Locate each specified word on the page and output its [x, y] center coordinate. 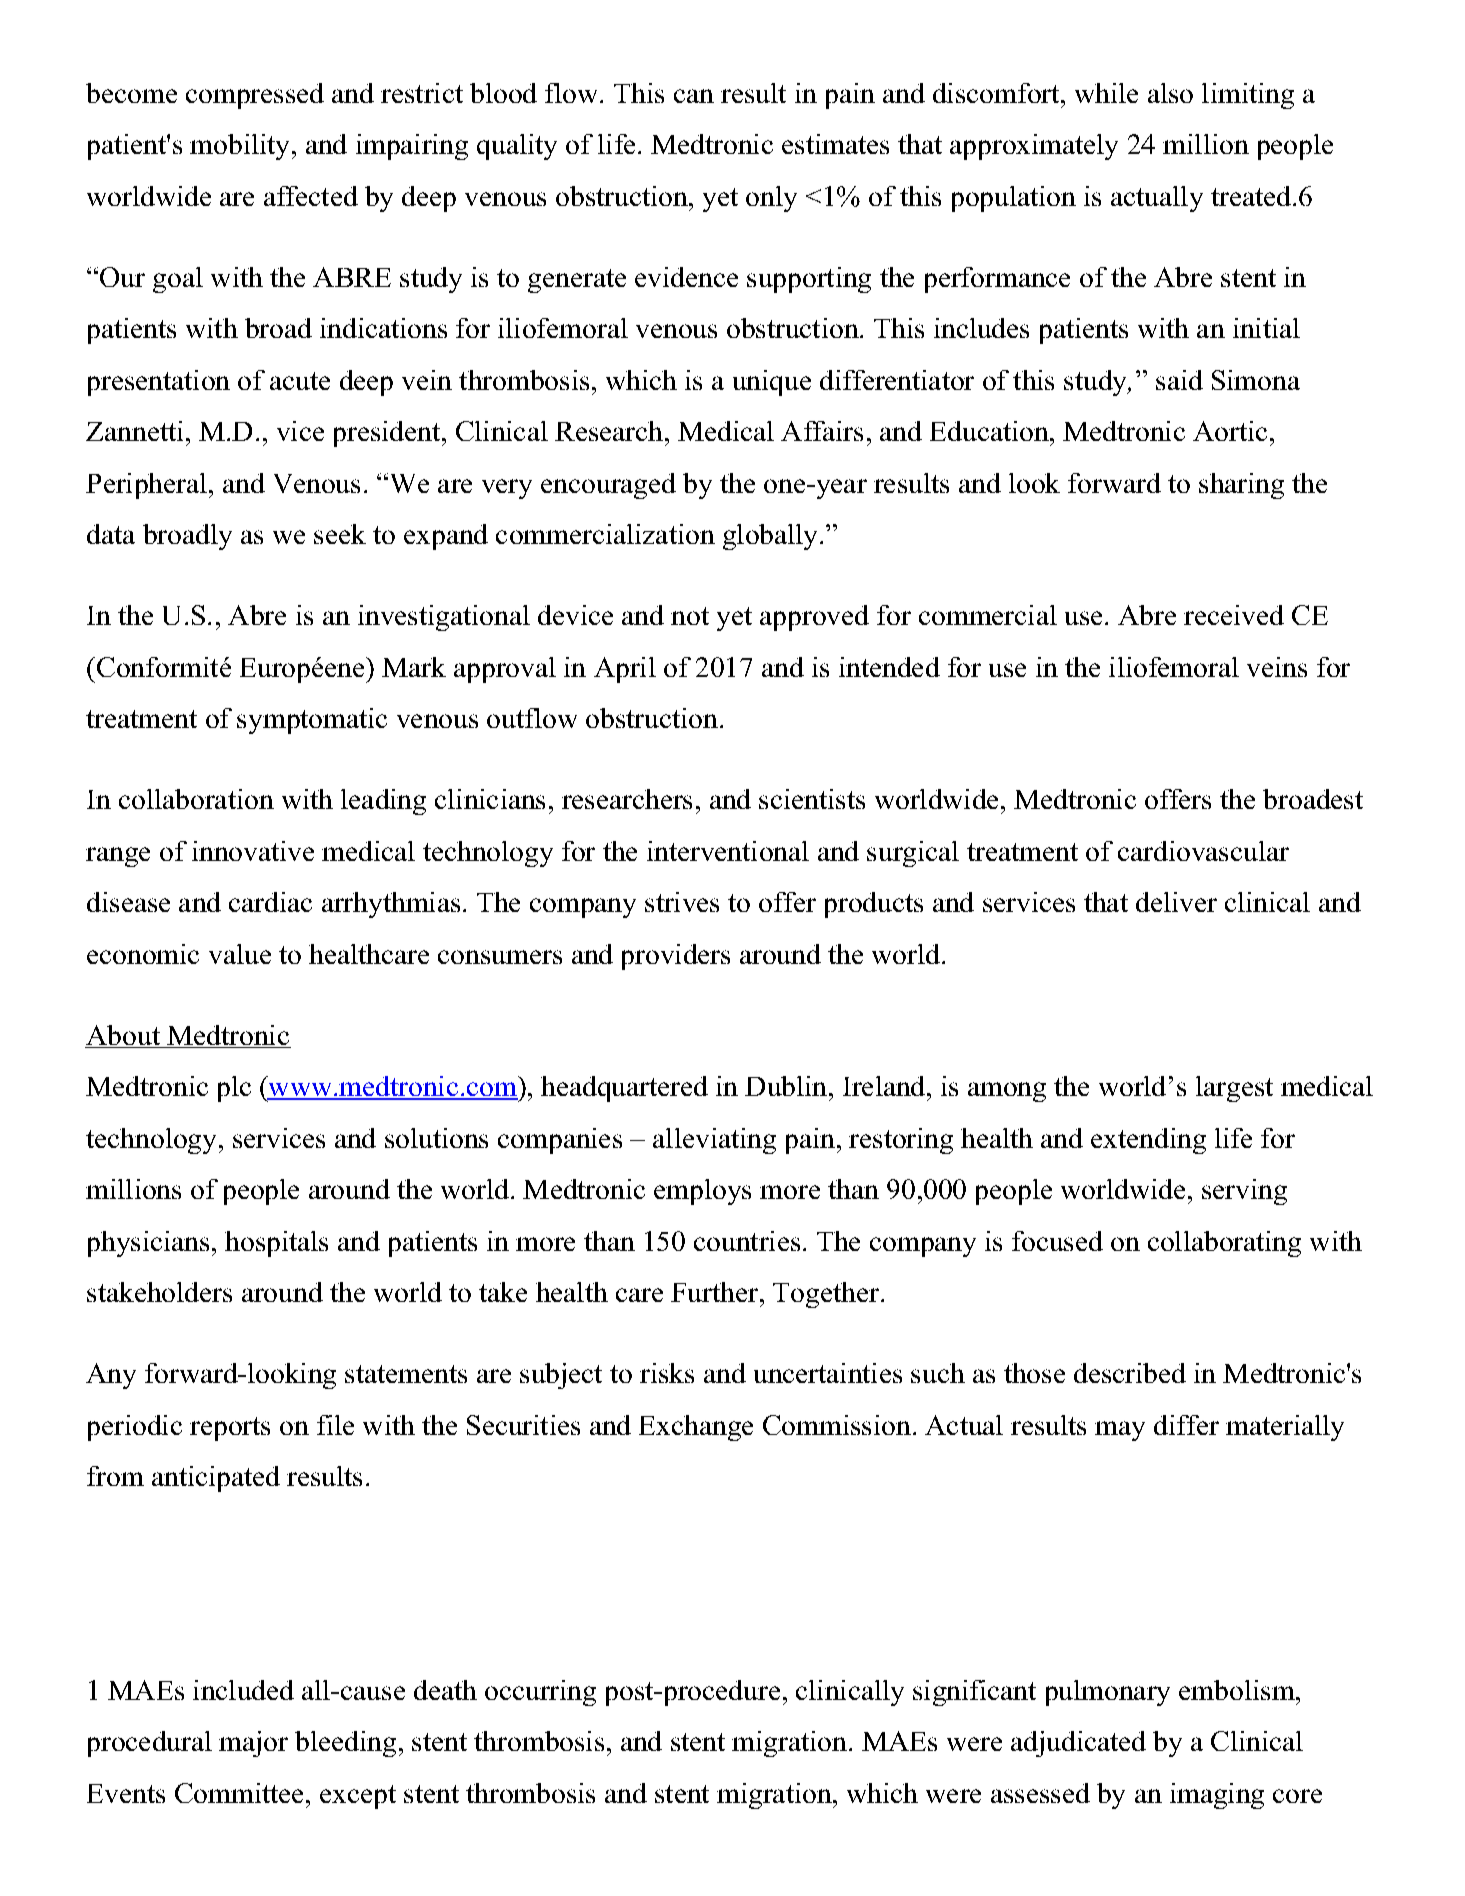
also [1170, 93]
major [253, 1744]
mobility [239, 147]
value [240, 954]
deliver [1176, 902]
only [771, 199]
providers [676, 957]
